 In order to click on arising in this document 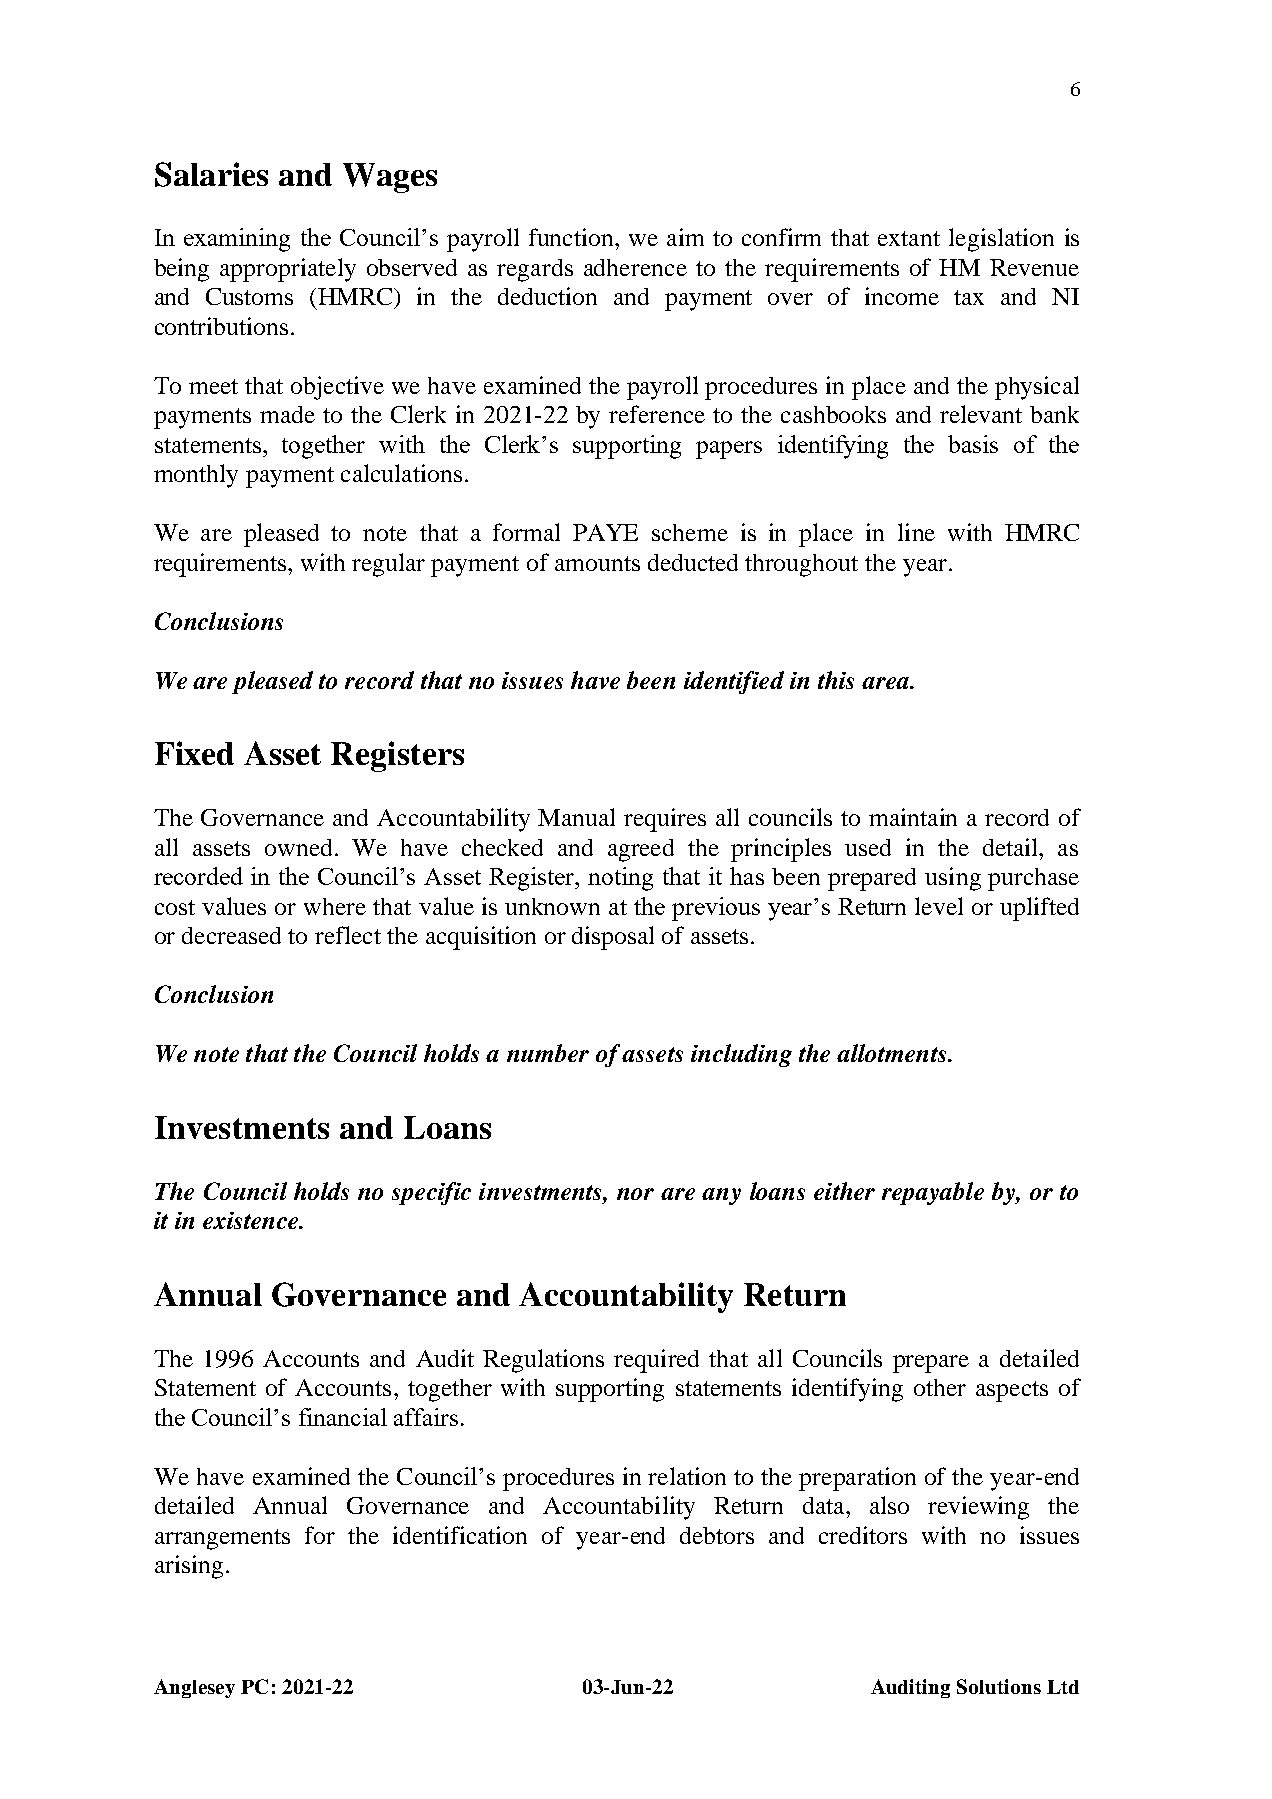, I will do `click(189, 1567)`.
